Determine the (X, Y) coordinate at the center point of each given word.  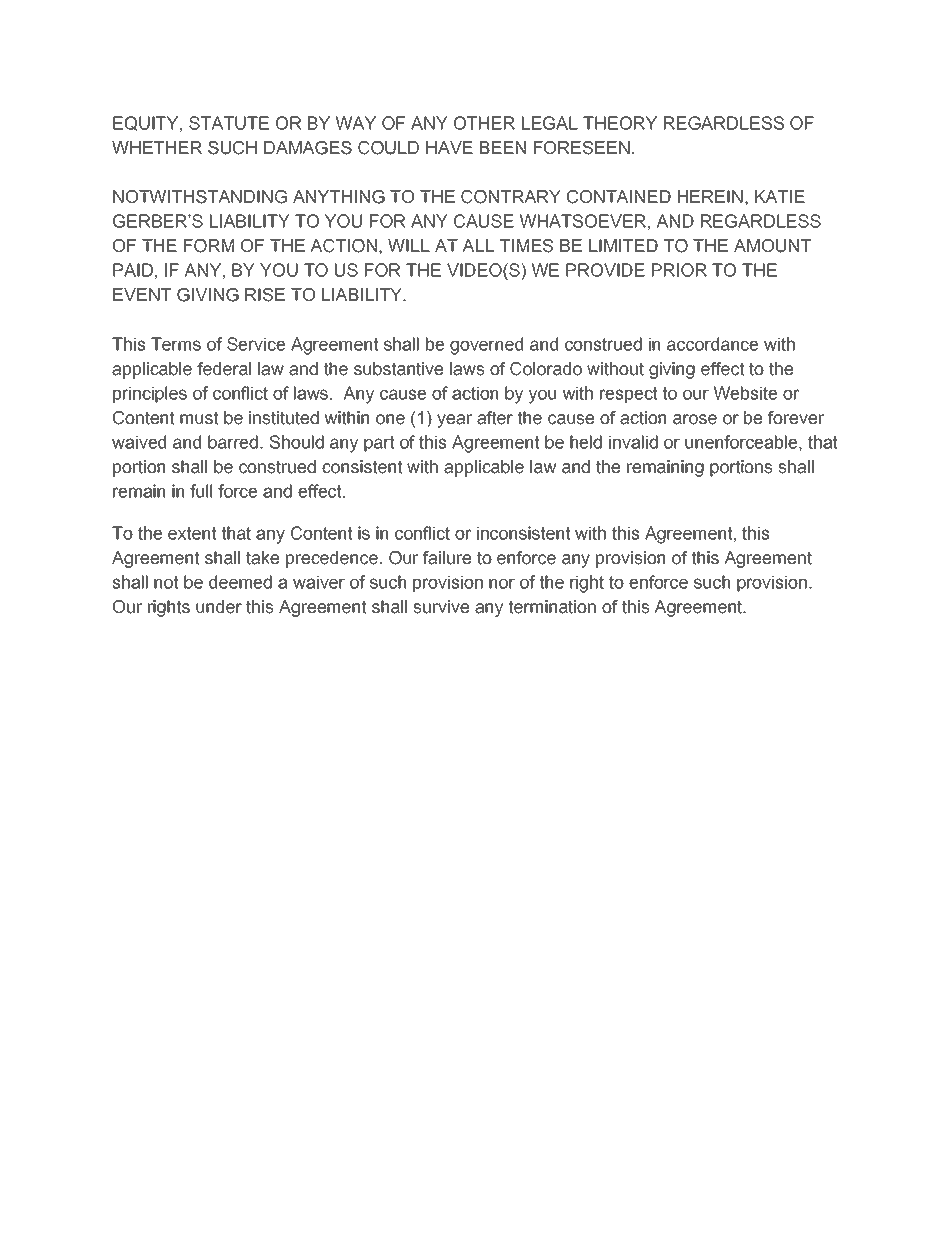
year (454, 421)
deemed (240, 582)
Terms (176, 344)
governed (486, 346)
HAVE (449, 147)
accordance (712, 344)
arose (695, 419)
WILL (409, 245)
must (199, 418)
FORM (209, 246)
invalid (633, 442)
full (201, 491)
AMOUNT (772, 246)
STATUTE (229, 123)
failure (447, 558)
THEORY (620, 123)
